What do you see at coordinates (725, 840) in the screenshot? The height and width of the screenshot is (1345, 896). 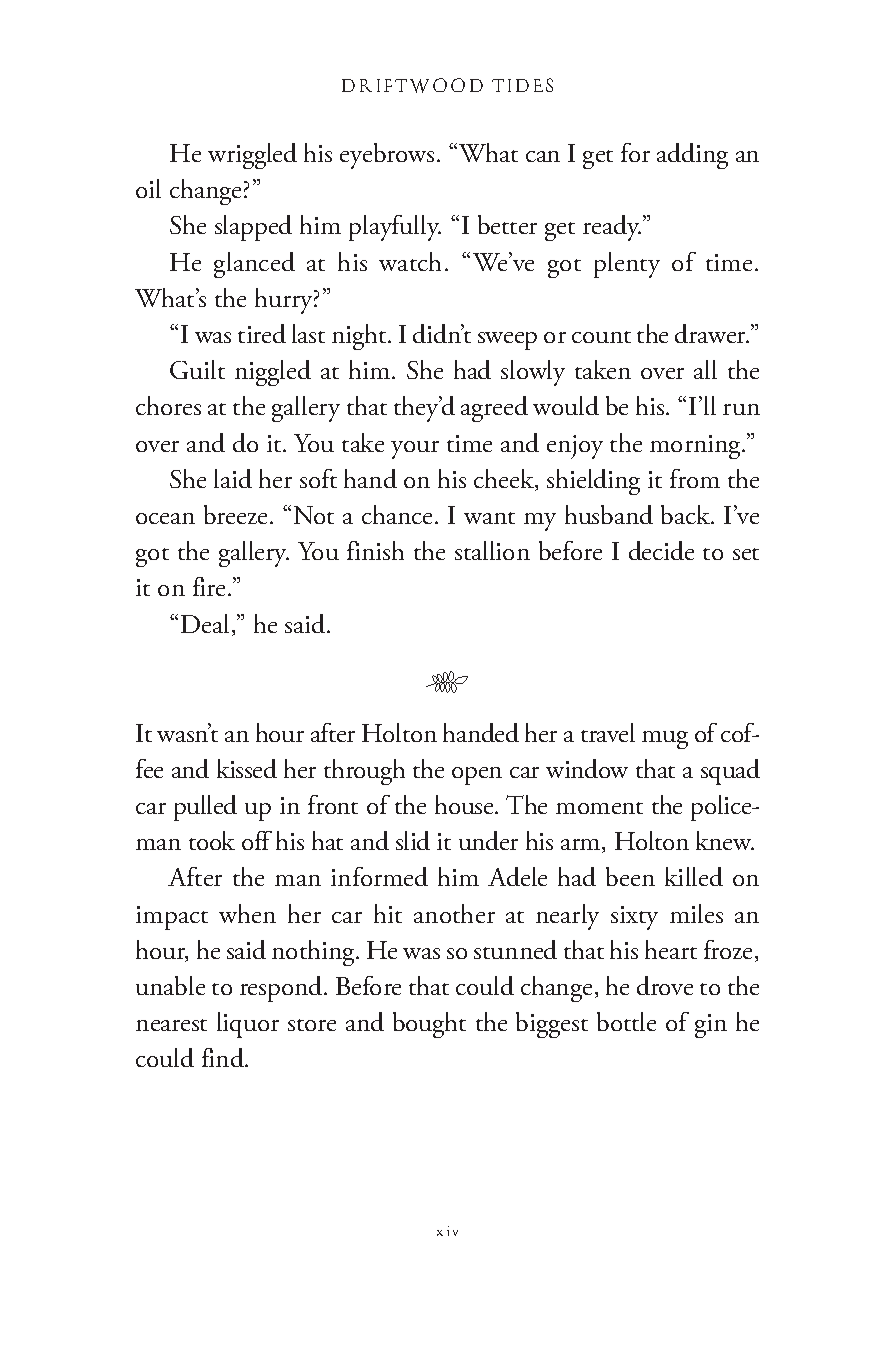 I see `knew` at bounding box center [725, 840].
